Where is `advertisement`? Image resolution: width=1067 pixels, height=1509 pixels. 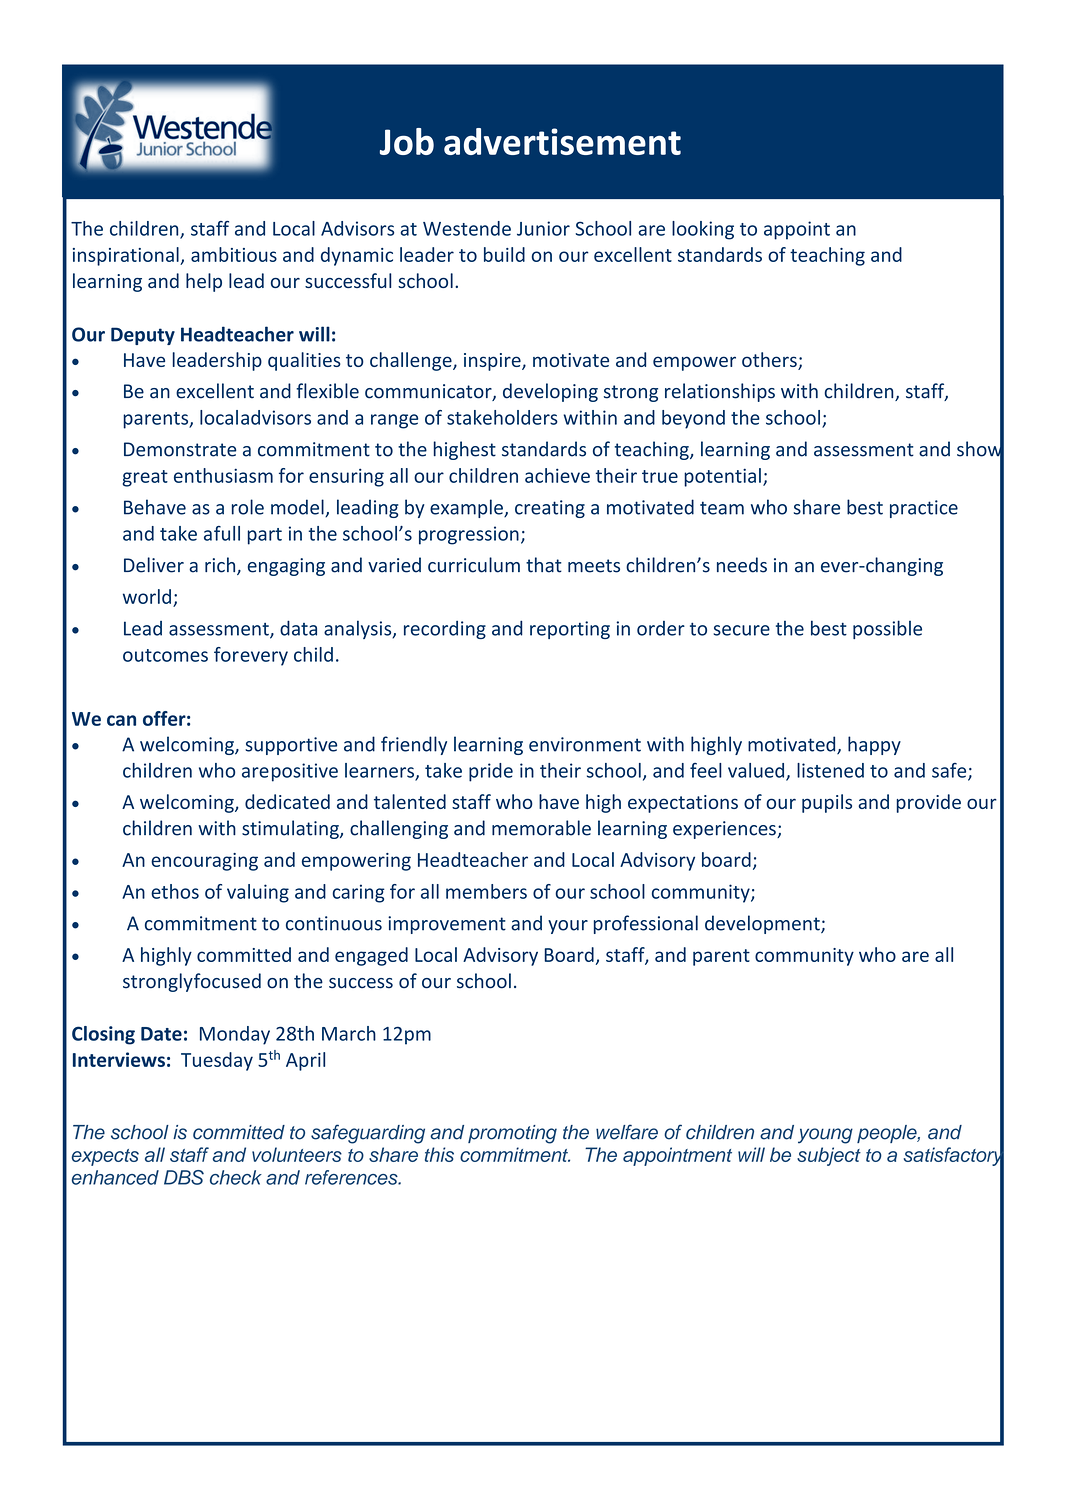
advertisement is located at coordinates (562, 141).
